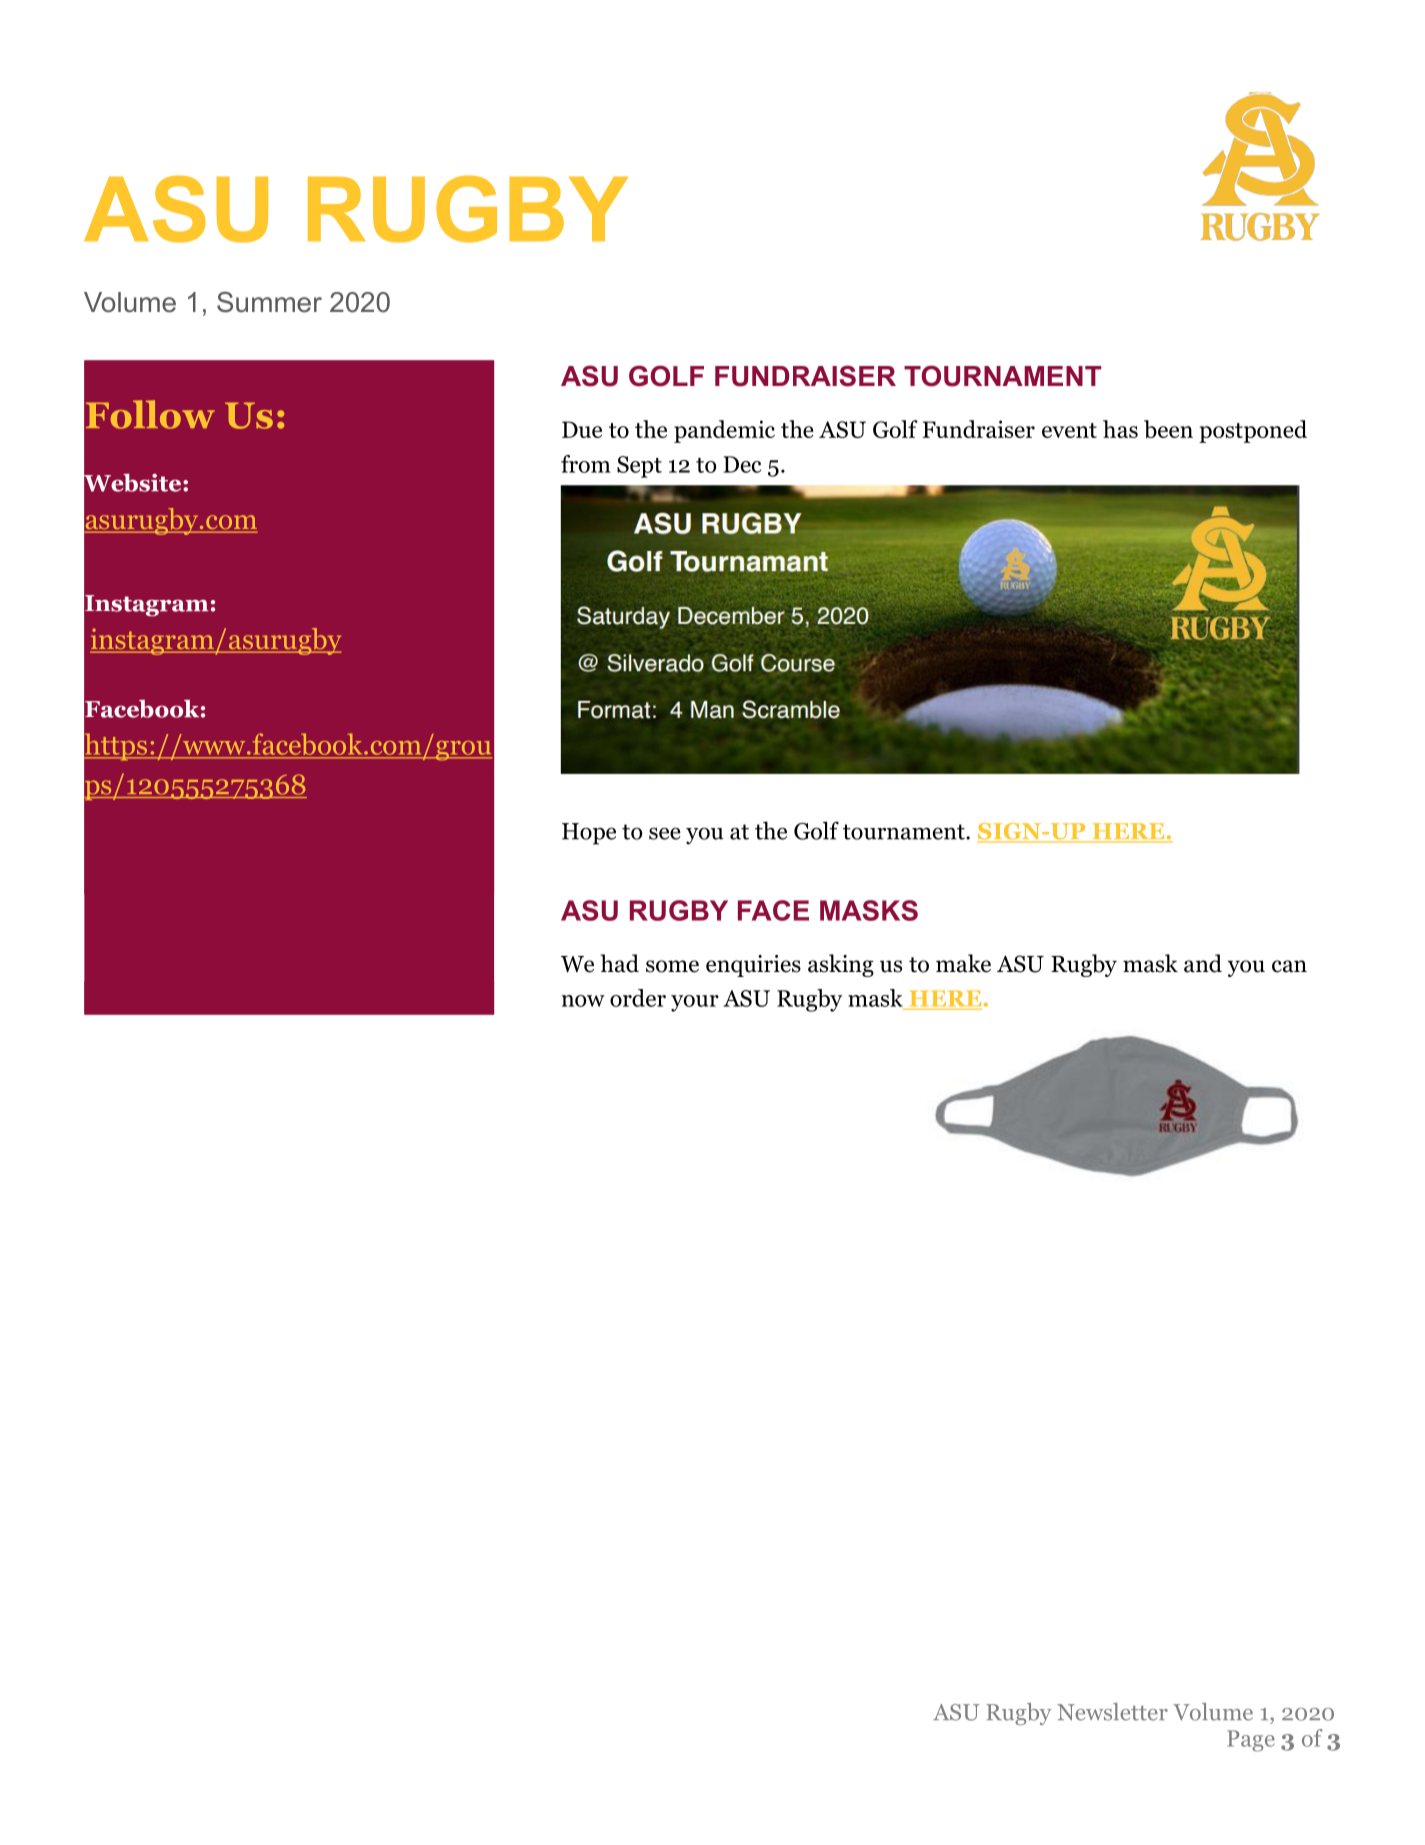 Image resolution: width=1425 pixels, height=1845 pixels. Describe the element at coordinates (583, 1001) in the page. I see `now` at that location.
